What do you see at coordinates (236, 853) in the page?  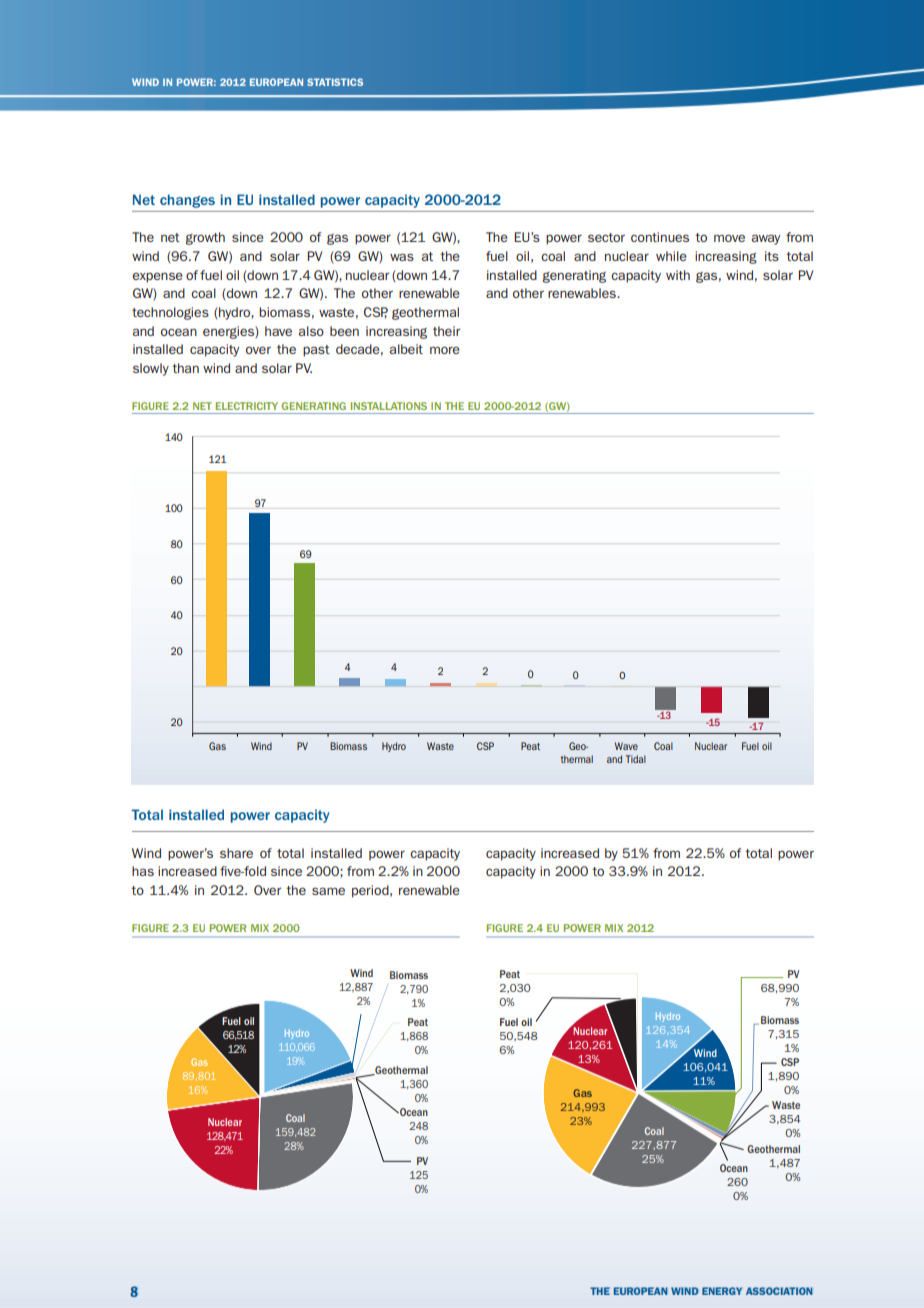 I see `share` at bounding box center [236, 853].
